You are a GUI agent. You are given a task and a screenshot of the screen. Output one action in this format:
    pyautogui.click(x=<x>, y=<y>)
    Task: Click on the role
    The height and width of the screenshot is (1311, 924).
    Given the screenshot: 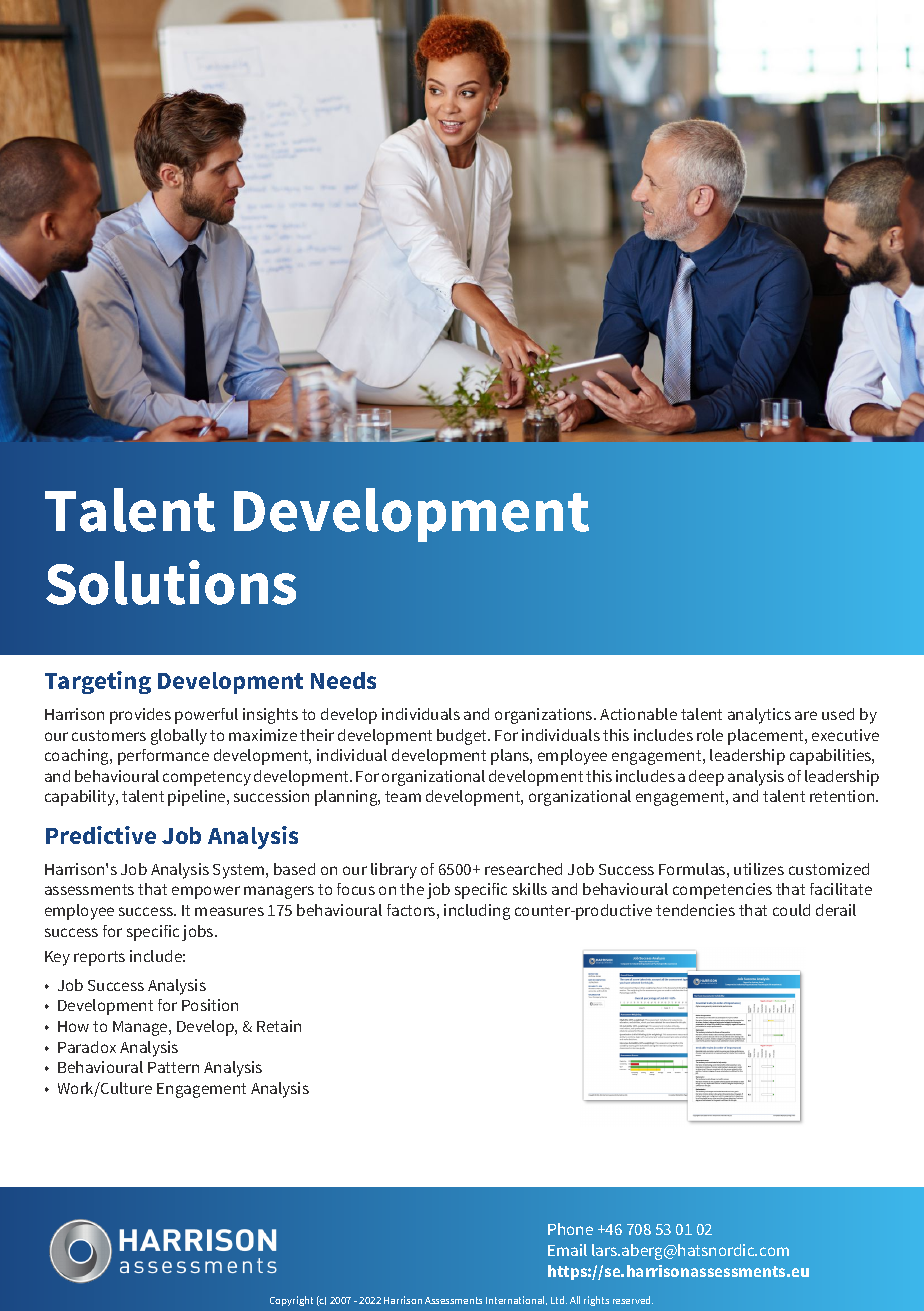 What is the action you would take?
    pyautogui.click(x=710, y=735)
